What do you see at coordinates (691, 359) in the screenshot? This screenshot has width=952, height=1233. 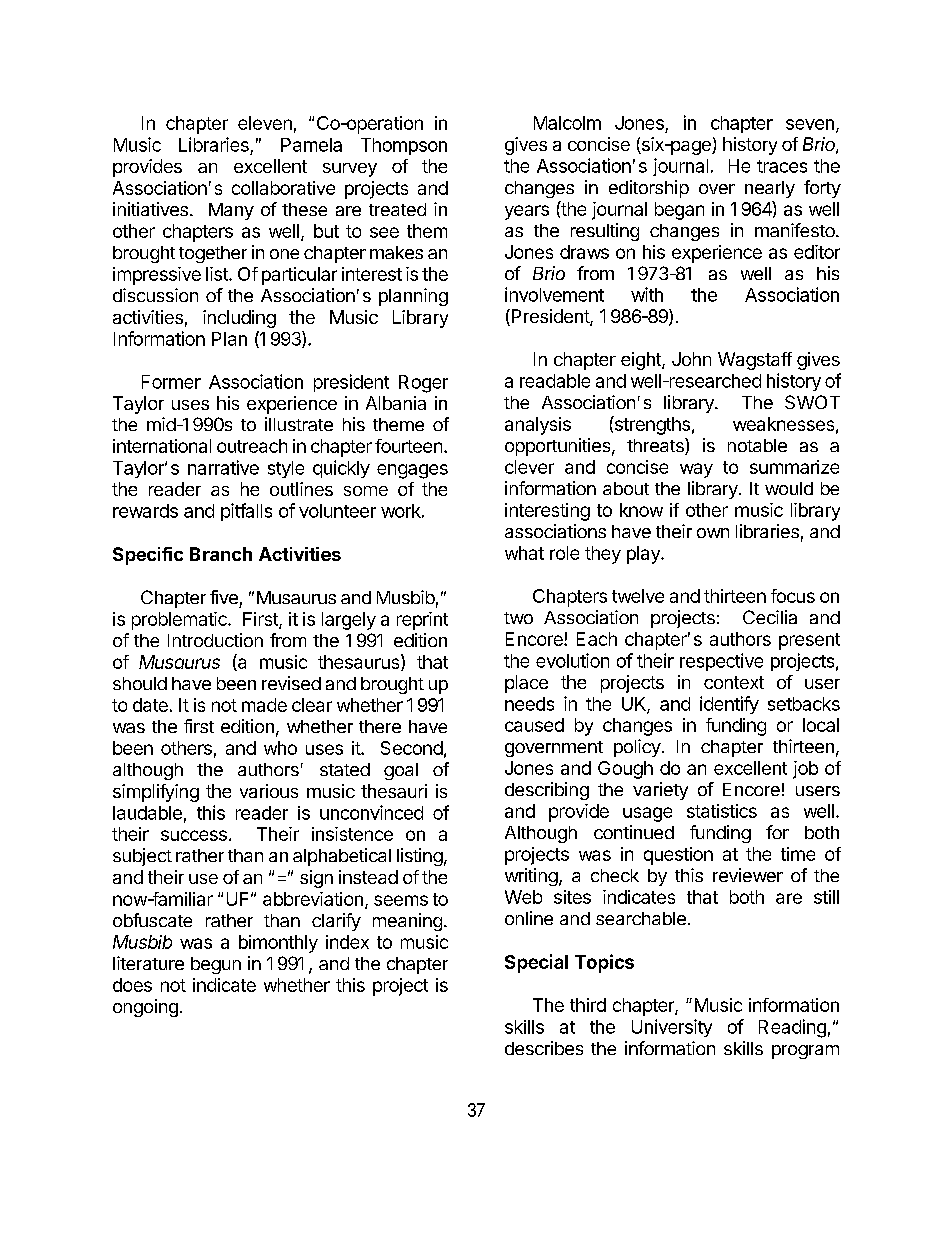 I see `John` at bounding box center [691, 359].
